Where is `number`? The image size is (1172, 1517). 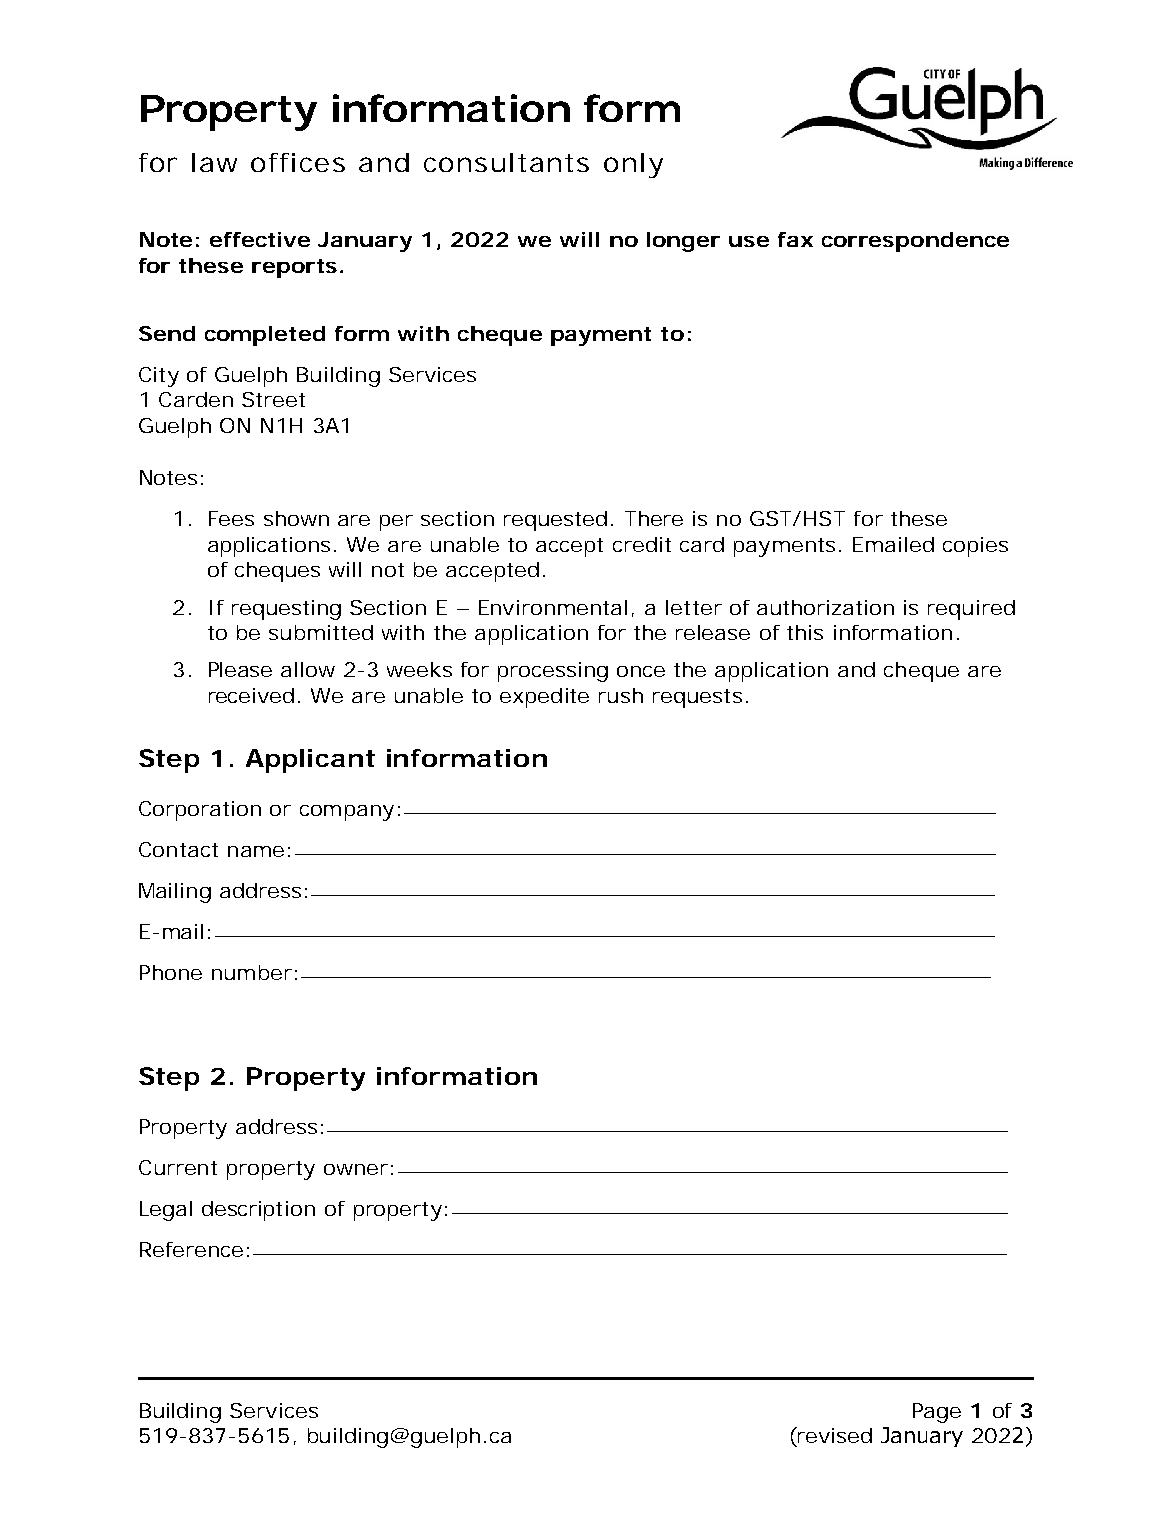
number is located at coordinates (252, 972).
